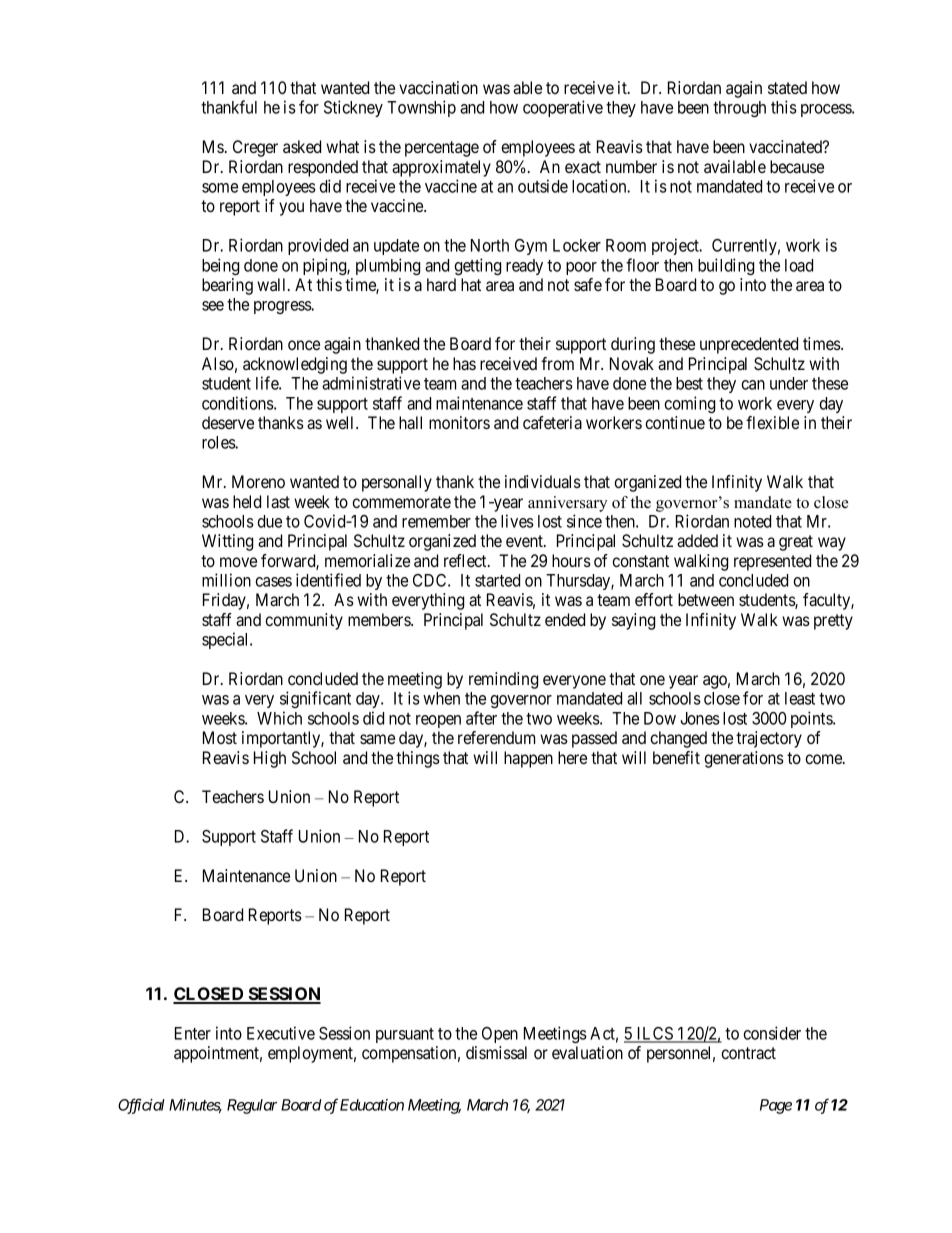 The width and height of the screenshot is (952, 1233). What do you see at coordinates (706, 599) in the screenshot?
I see `between` at bounding box center [706, 599].
